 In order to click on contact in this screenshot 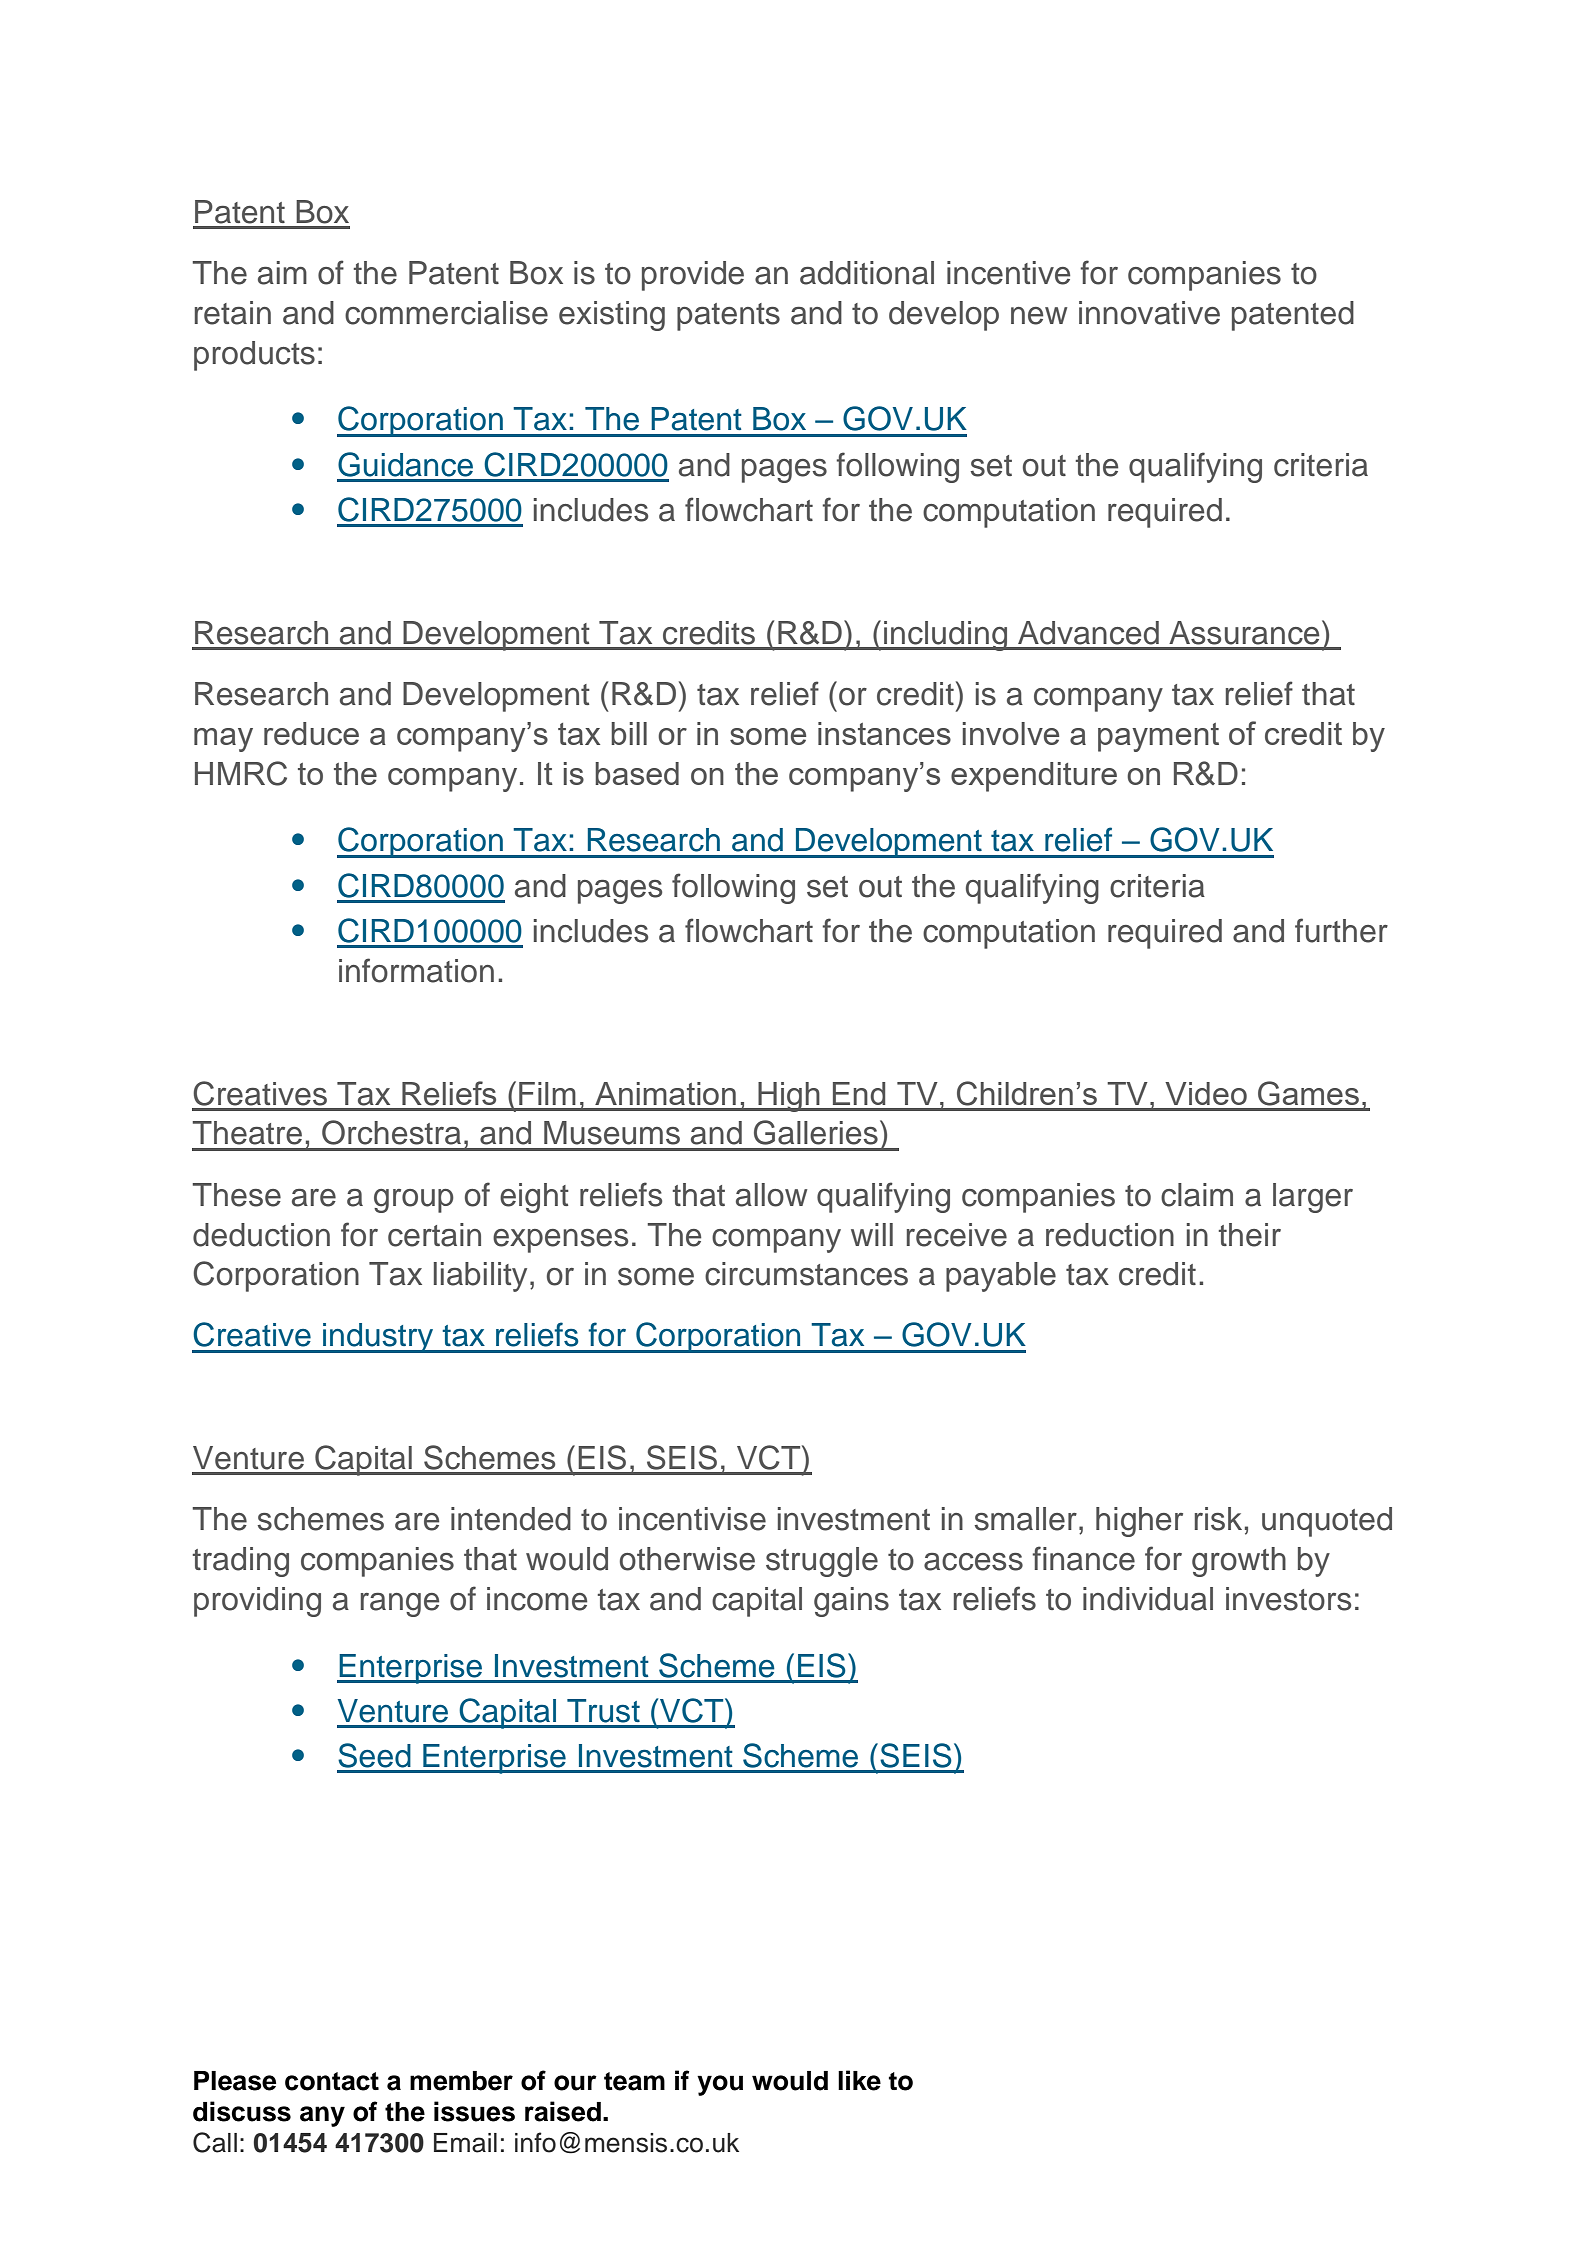, I will do `click(332, 2081)`.
